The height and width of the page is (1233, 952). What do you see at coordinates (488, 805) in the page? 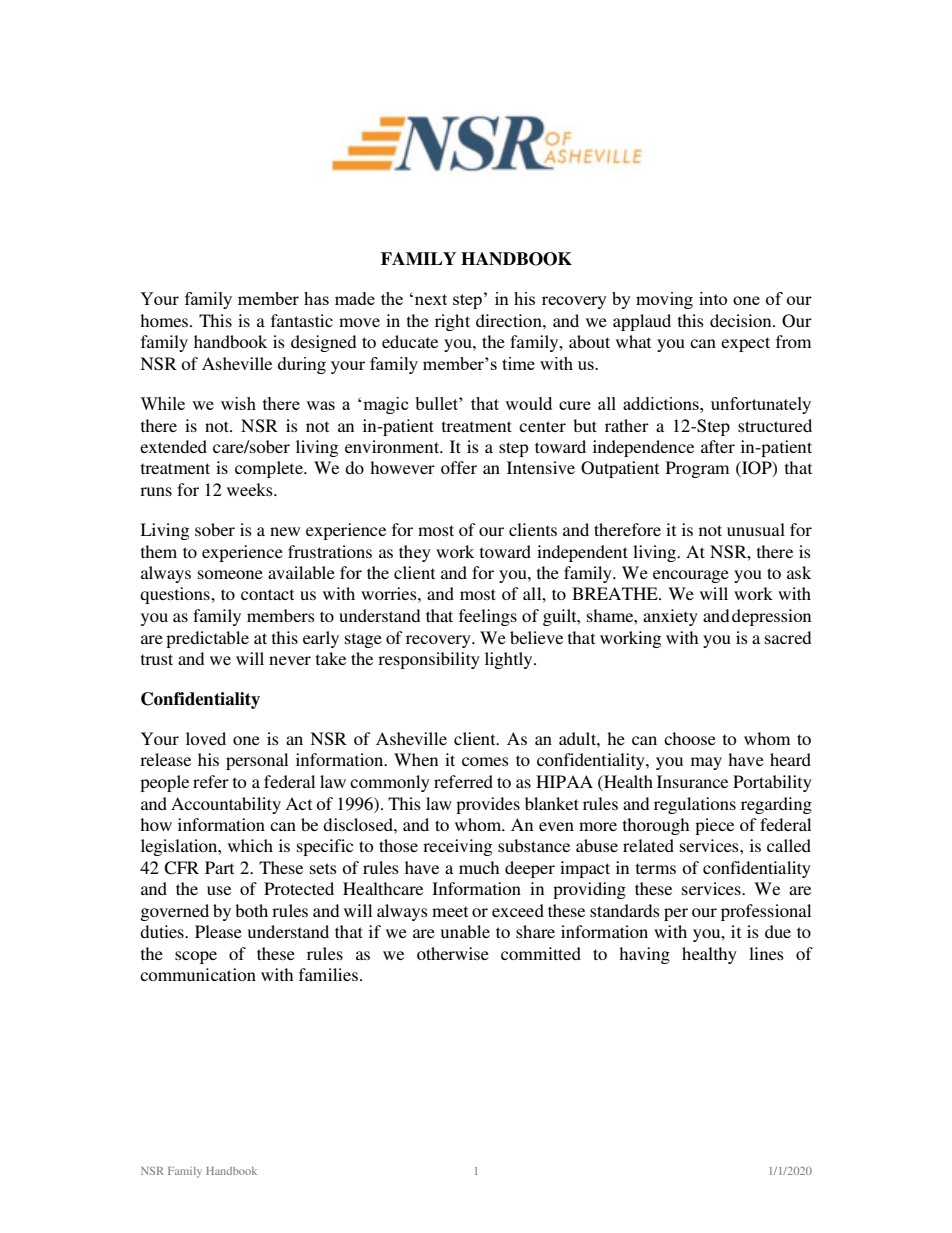
I see `provides` at bounding box center [488, 805].
